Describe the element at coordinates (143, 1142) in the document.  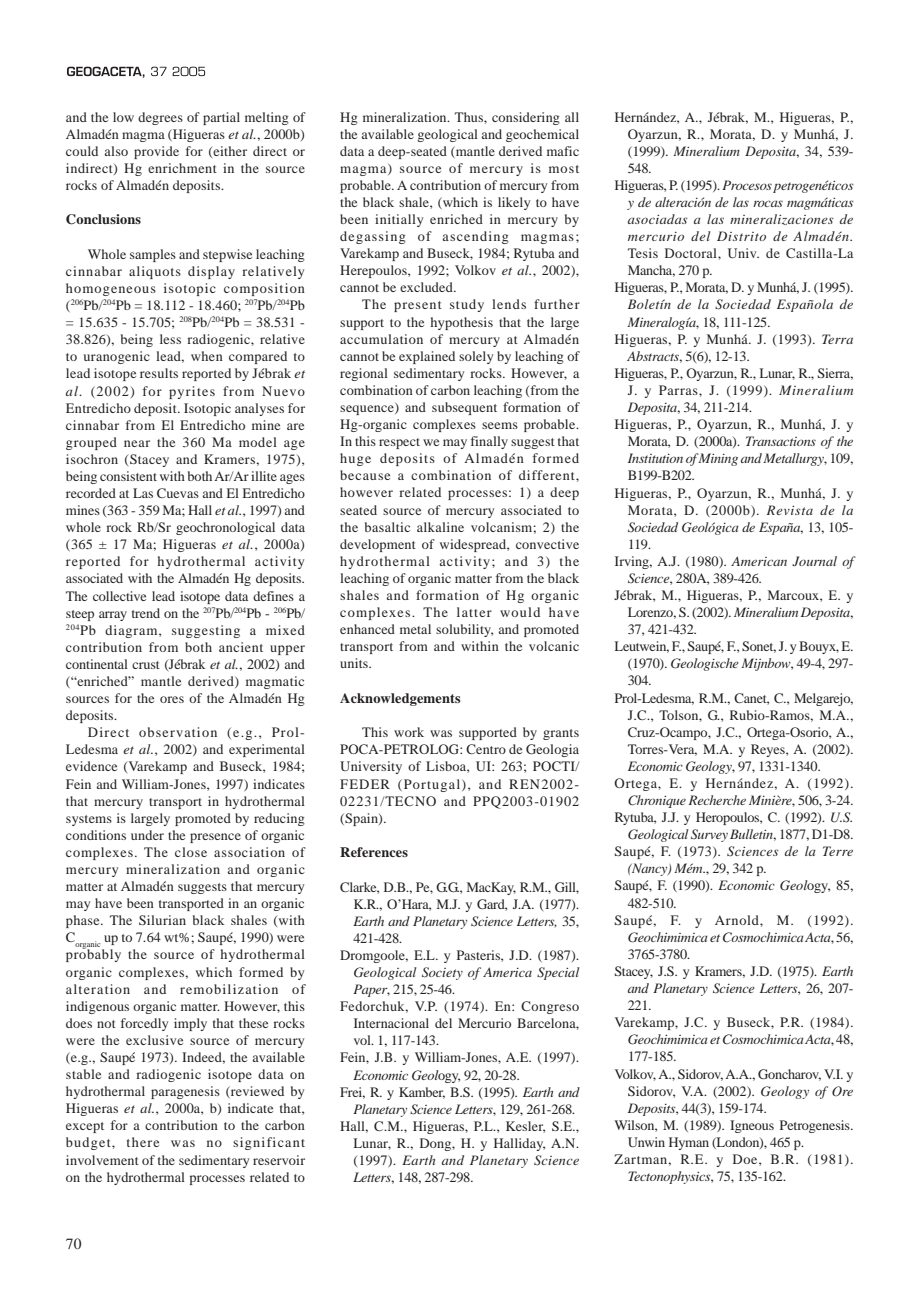
I see `there` at that location.
